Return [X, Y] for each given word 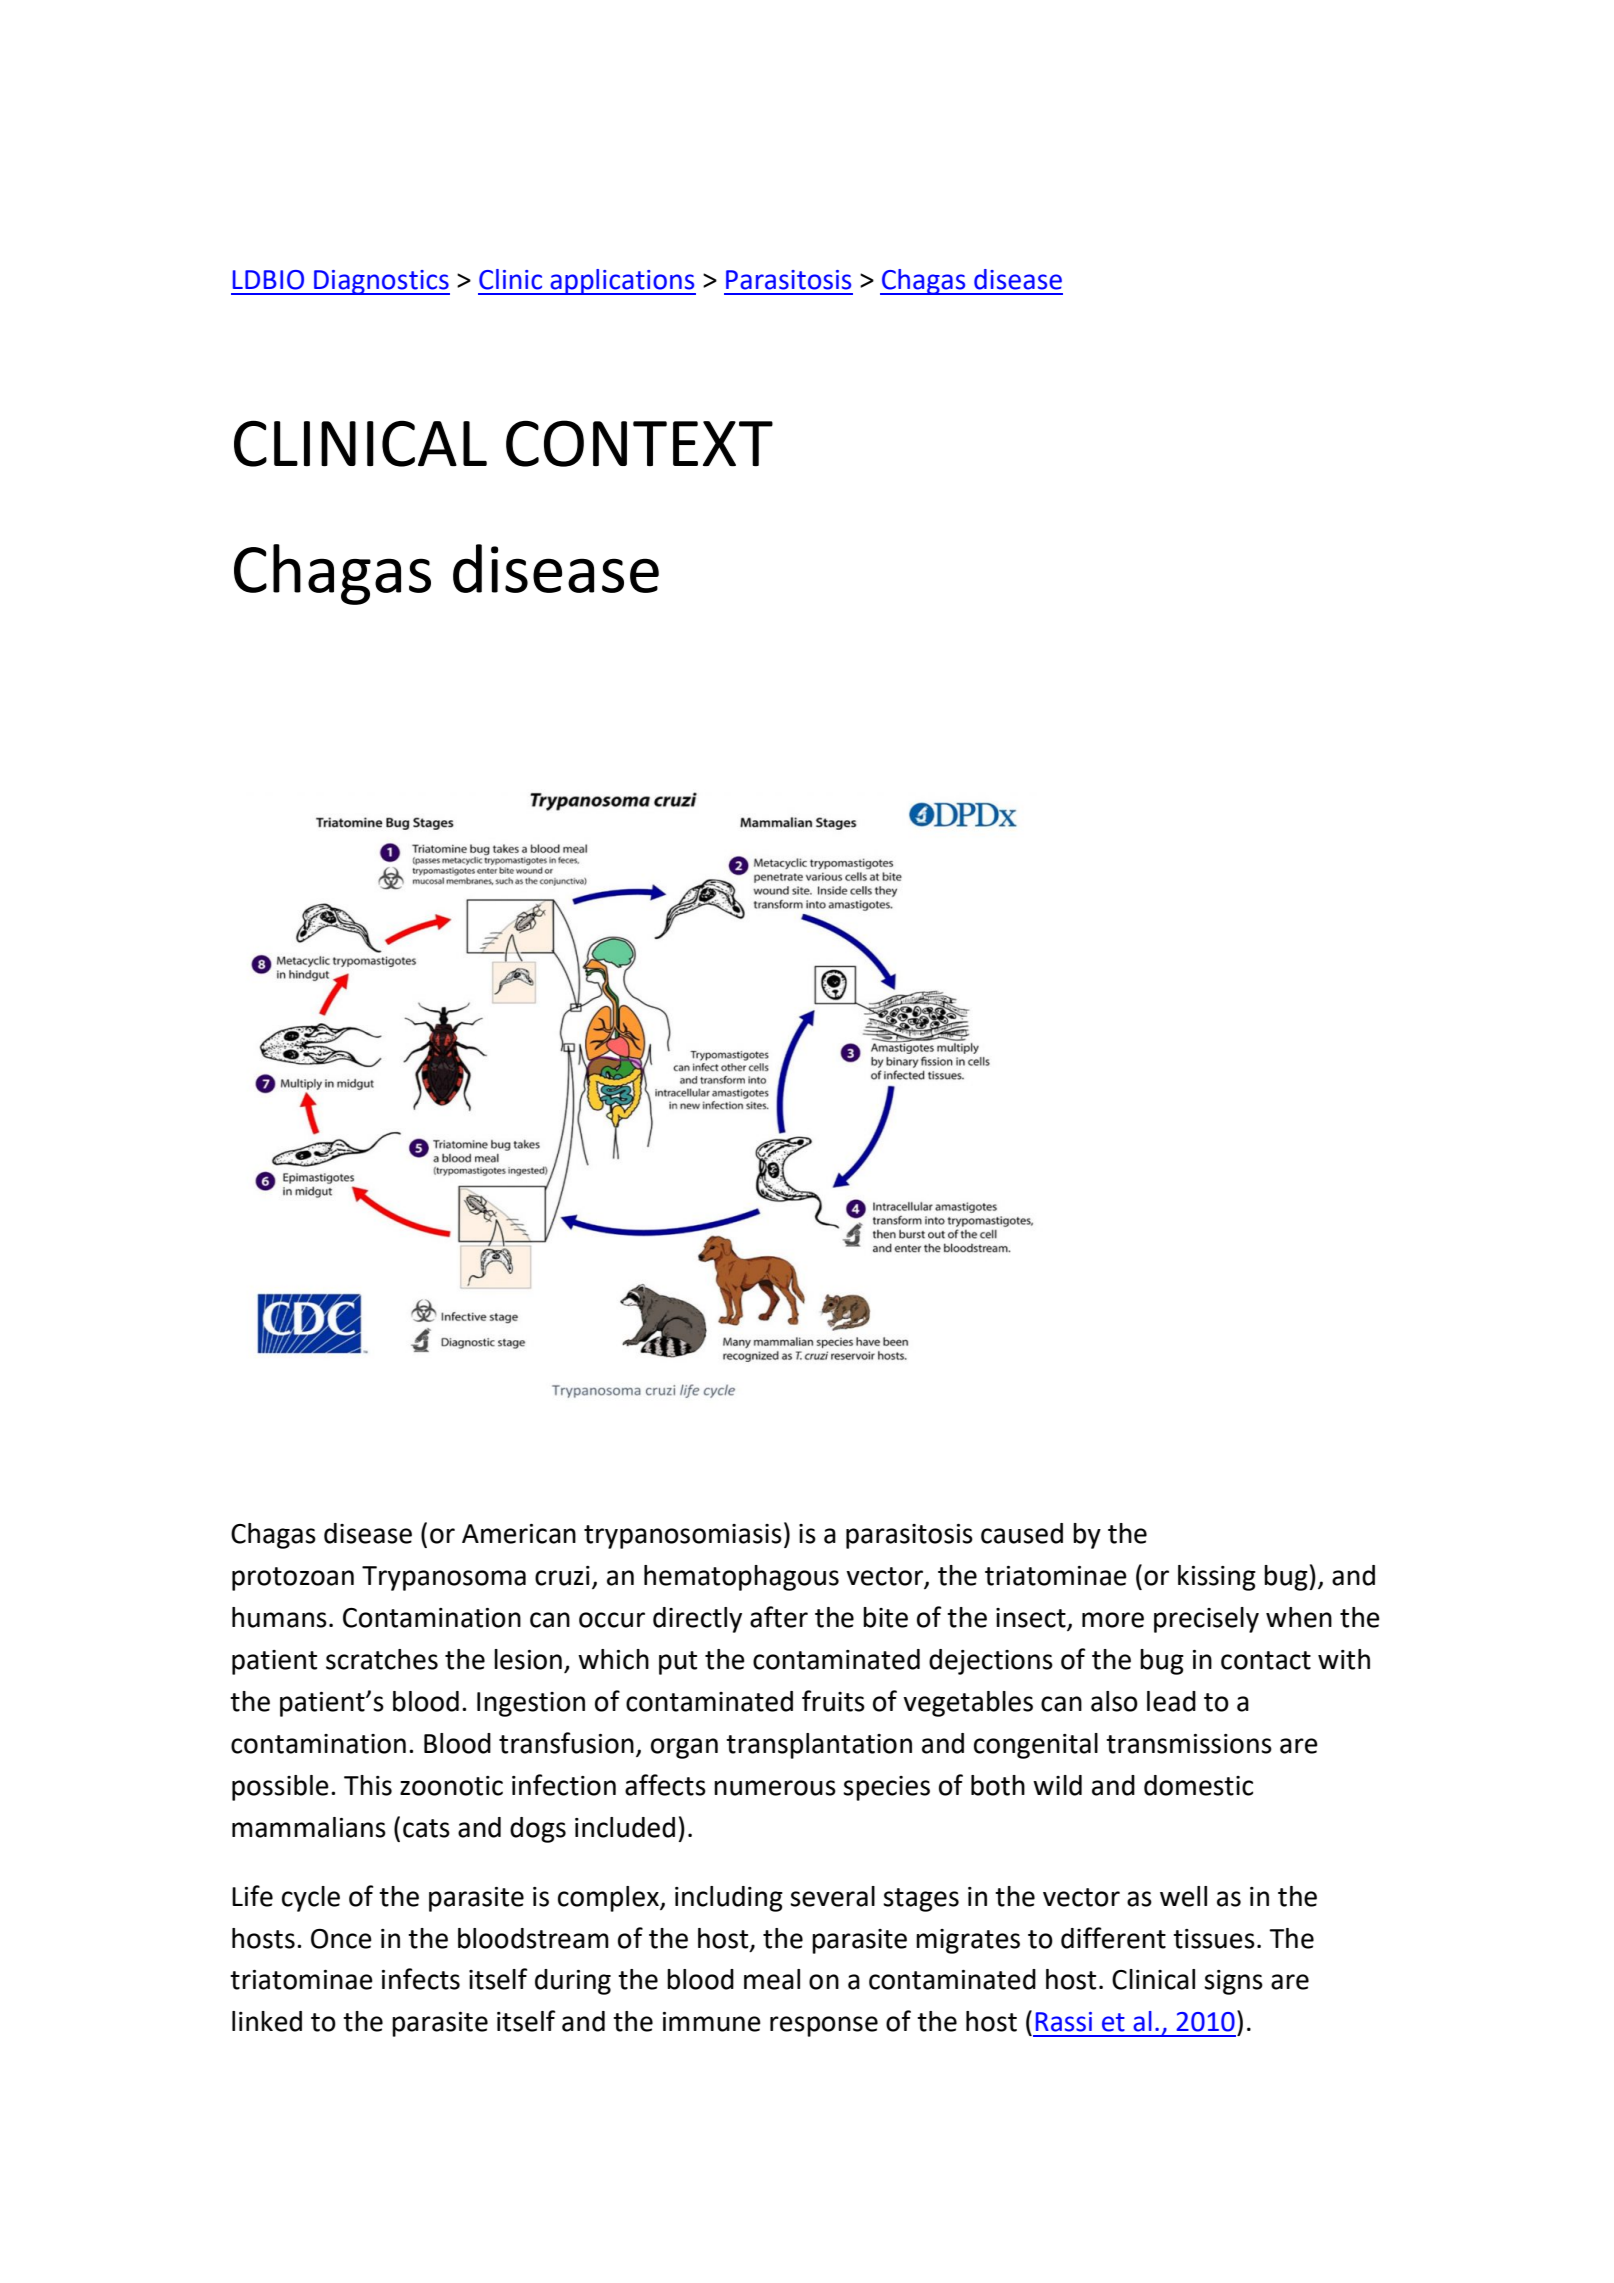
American [519, 1534]
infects [421, 1979]
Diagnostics [381, 282]
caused [1022, 1533]
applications [622, 282]
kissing [1217, 1578]
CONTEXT [639, 443]
